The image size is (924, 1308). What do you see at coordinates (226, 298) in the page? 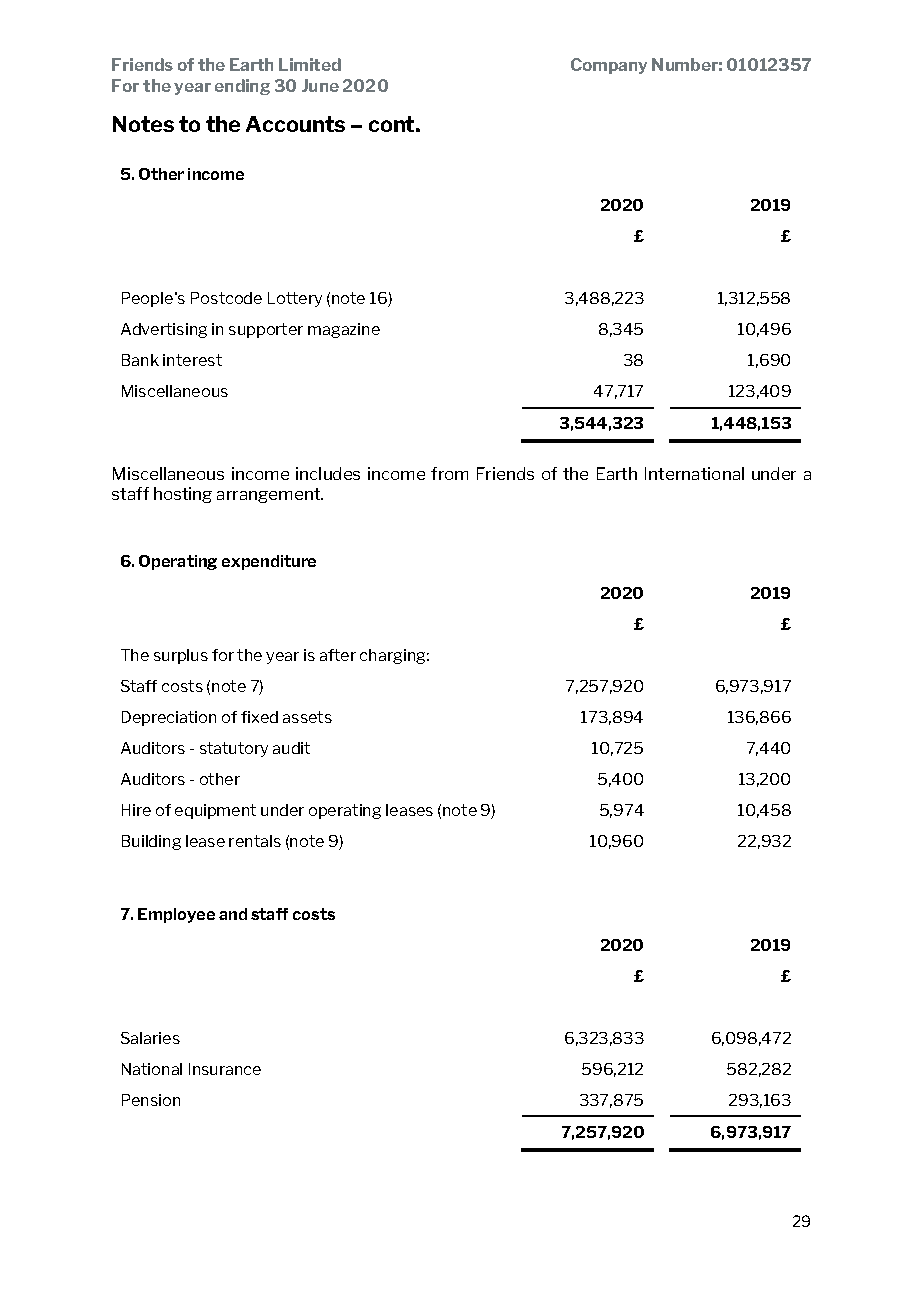
I see `Postcode` at bounding box center [226, 298].
